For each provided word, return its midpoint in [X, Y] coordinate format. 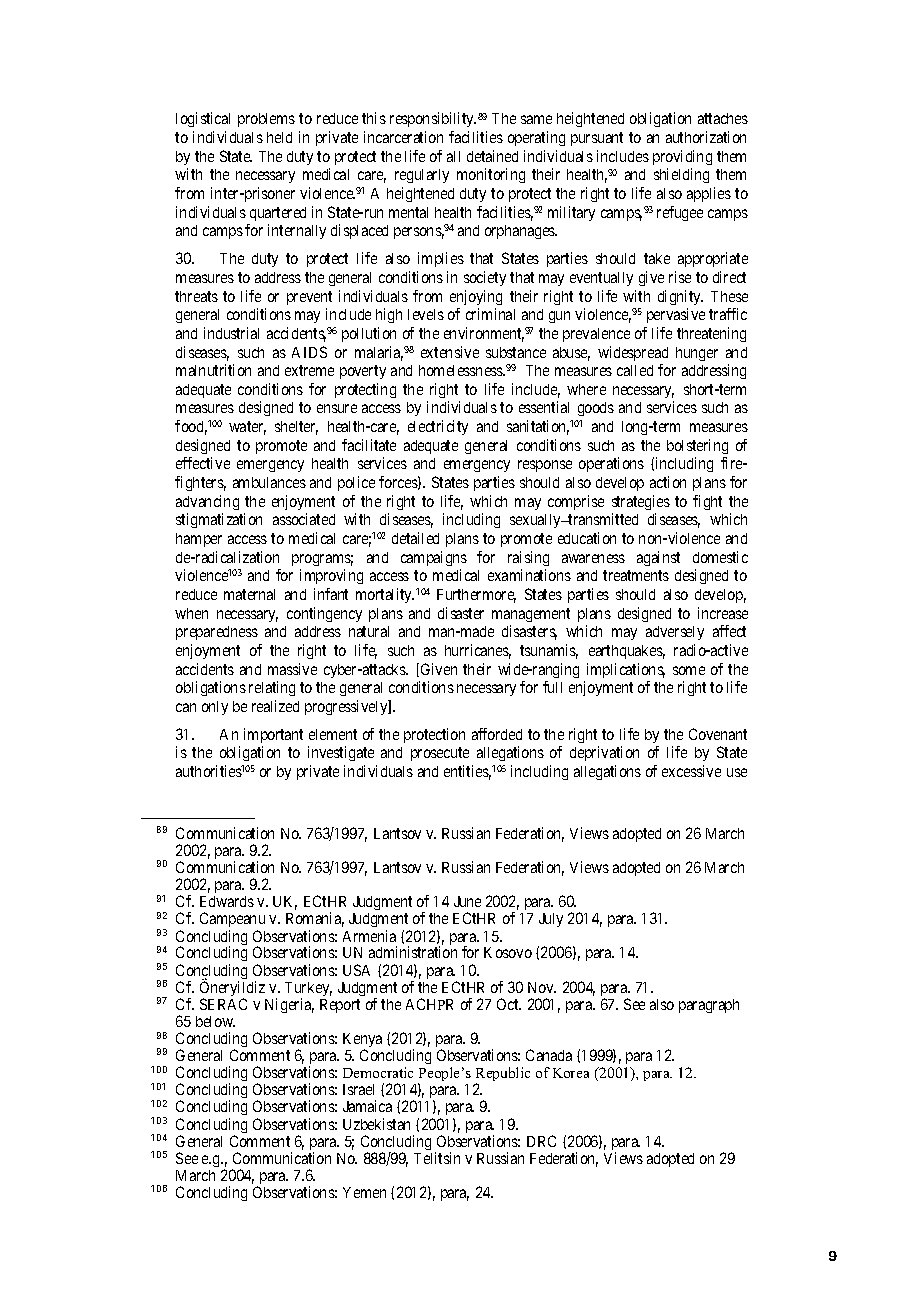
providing [682, 157]
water [247, 428]
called [635, 370]
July [551, 920]
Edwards [227, 901]
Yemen [364, 1192]
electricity [438, 427]
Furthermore [476, 596]
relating [272, 688]
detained [492, 156]
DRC [541, 1141]
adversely [675, 633]
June [467, 901]
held [279, 137]
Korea [571, 1073]
